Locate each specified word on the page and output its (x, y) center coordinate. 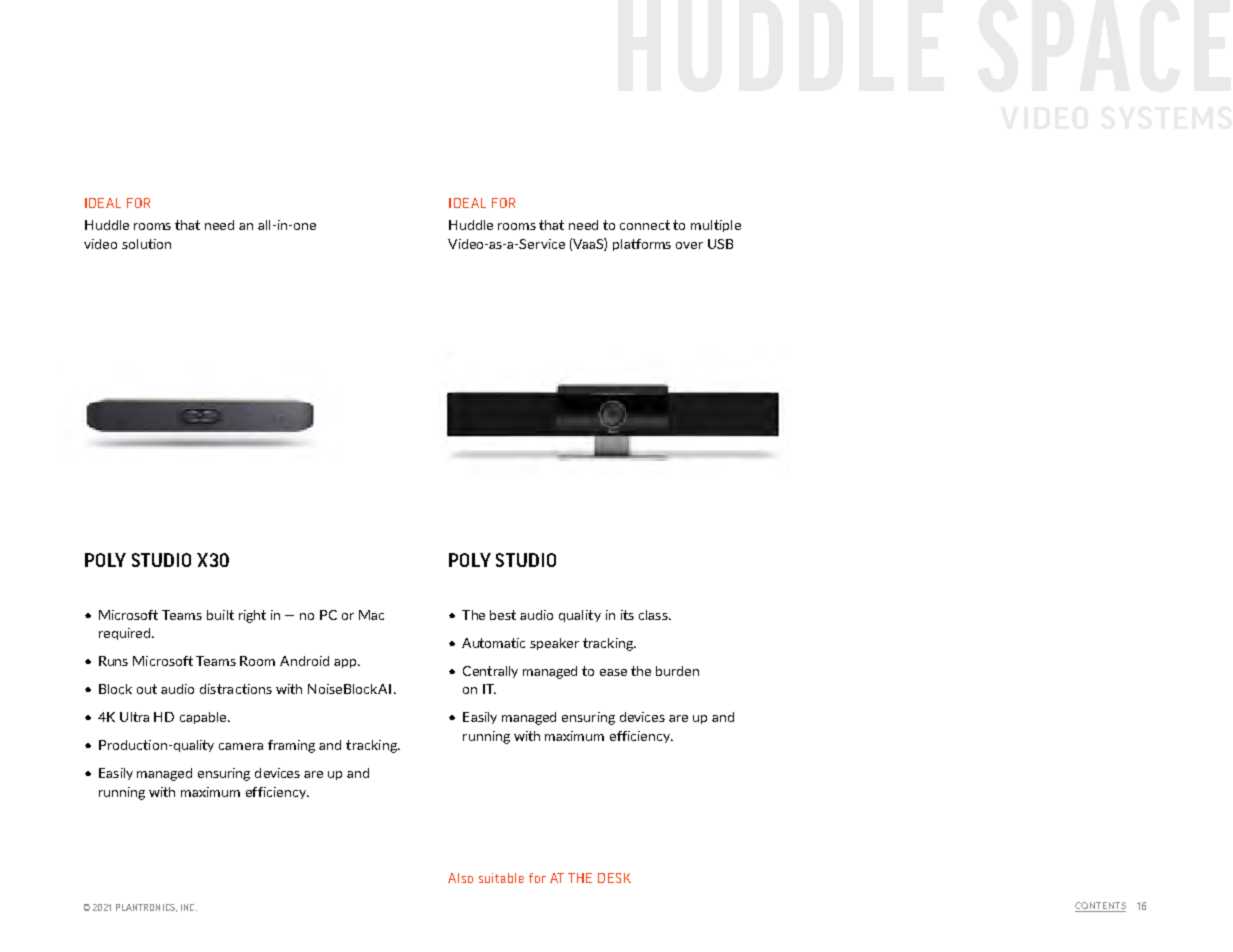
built (220, 615)
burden (677, 671)
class (654, 615)
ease (613, 672)
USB (720, 244)
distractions (236, 689)
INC (189, 907)
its (627, 615)
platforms (642, 245)
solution (146, 244)
